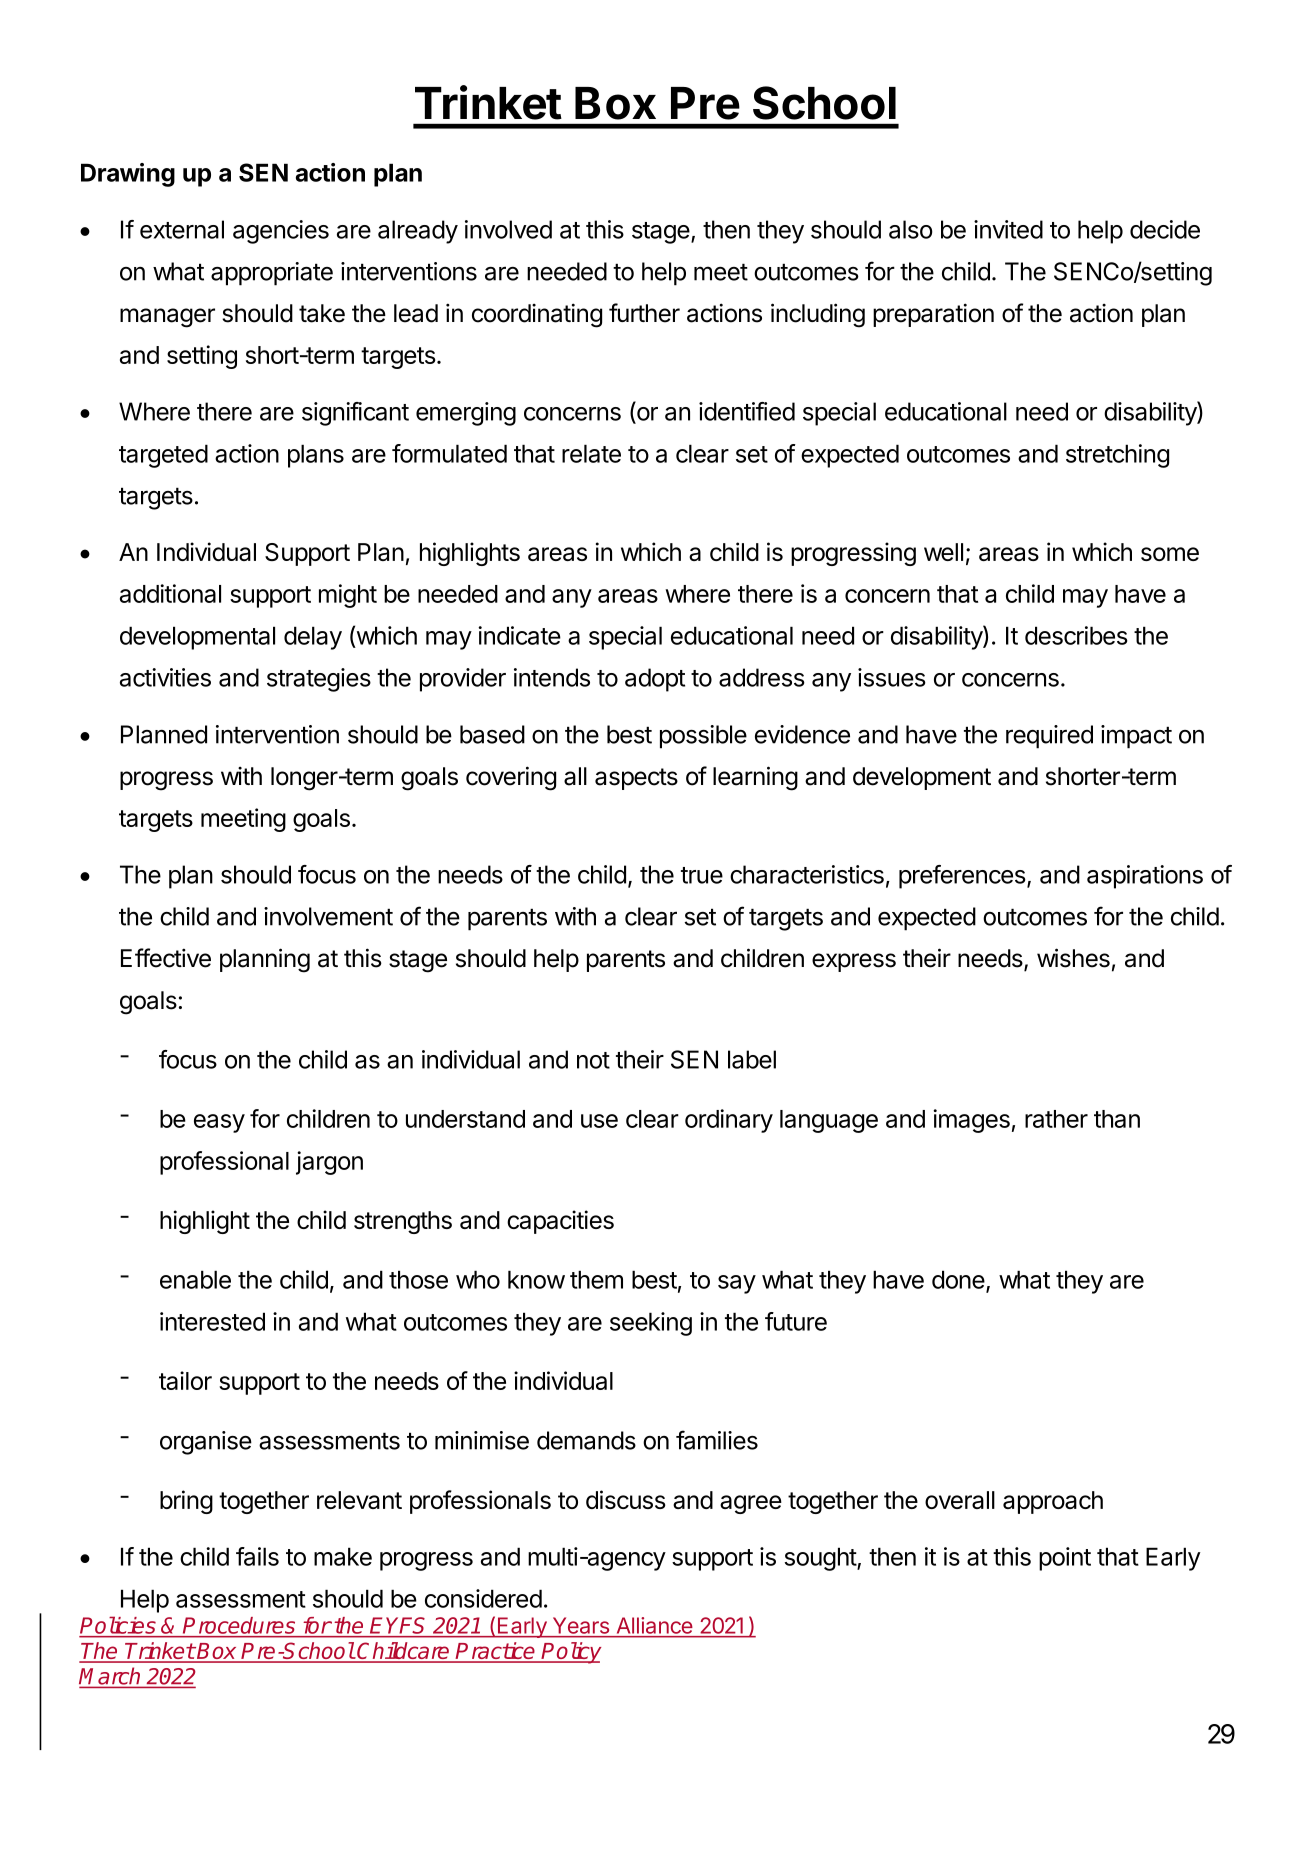 This screenshot has width=1312, height=1856. I want to click on invited, so click(1008, 229).
